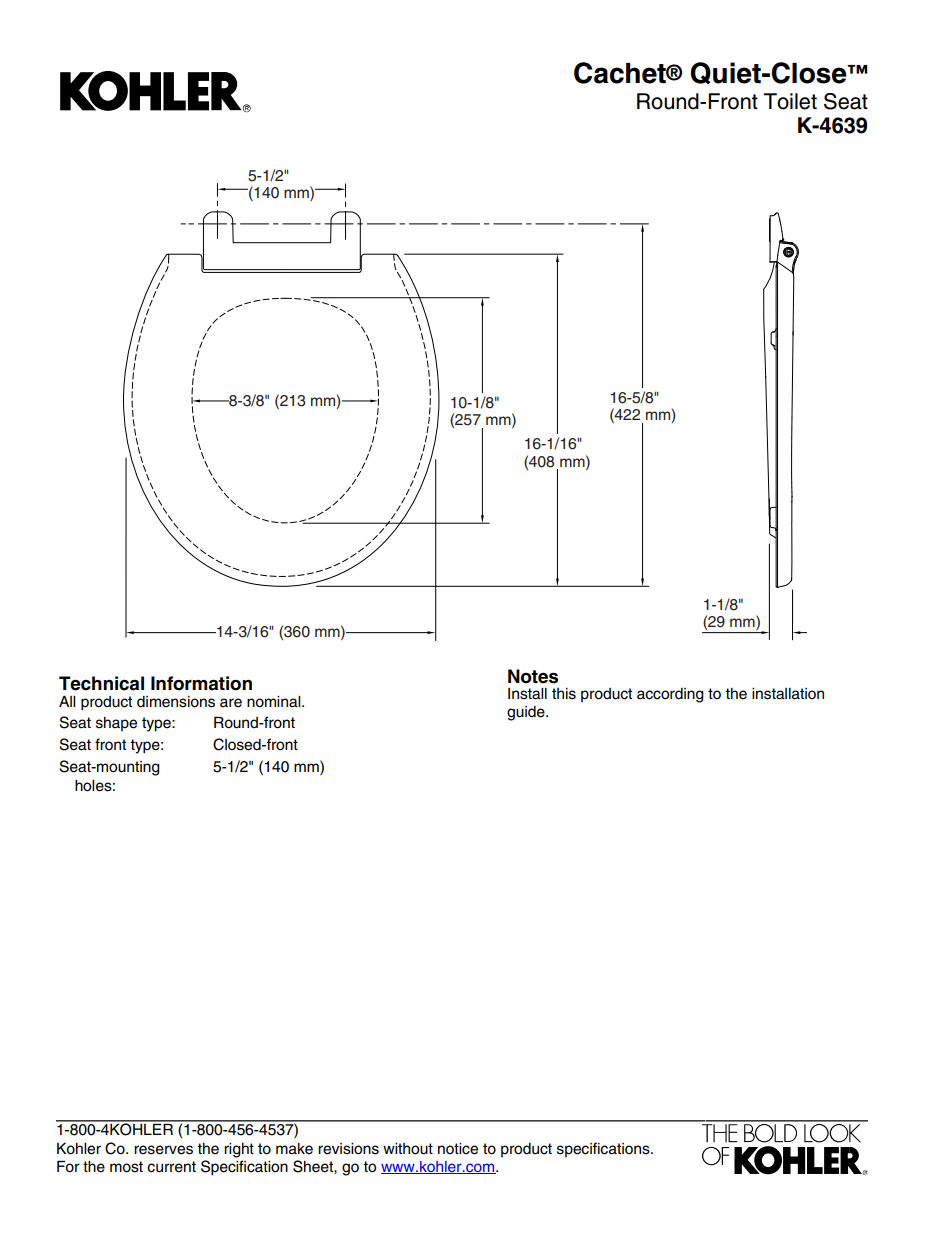  I want to click on Information, so click(201, 683).
